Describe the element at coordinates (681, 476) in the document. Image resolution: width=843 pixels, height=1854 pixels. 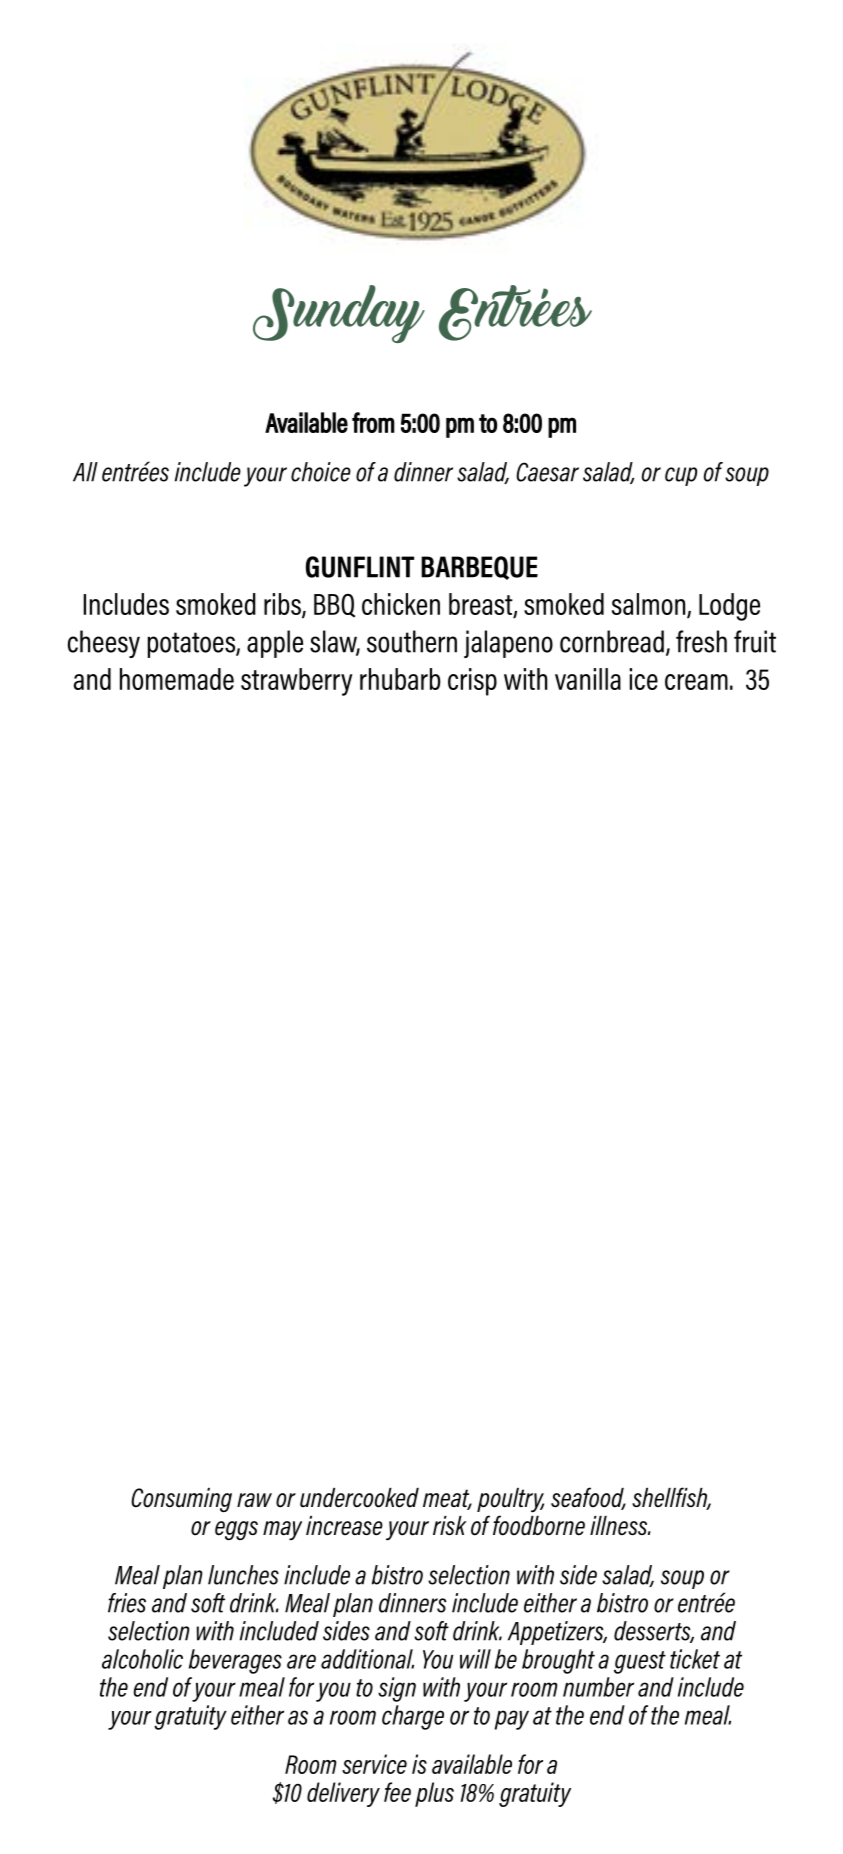
I see `cup` at that location.
